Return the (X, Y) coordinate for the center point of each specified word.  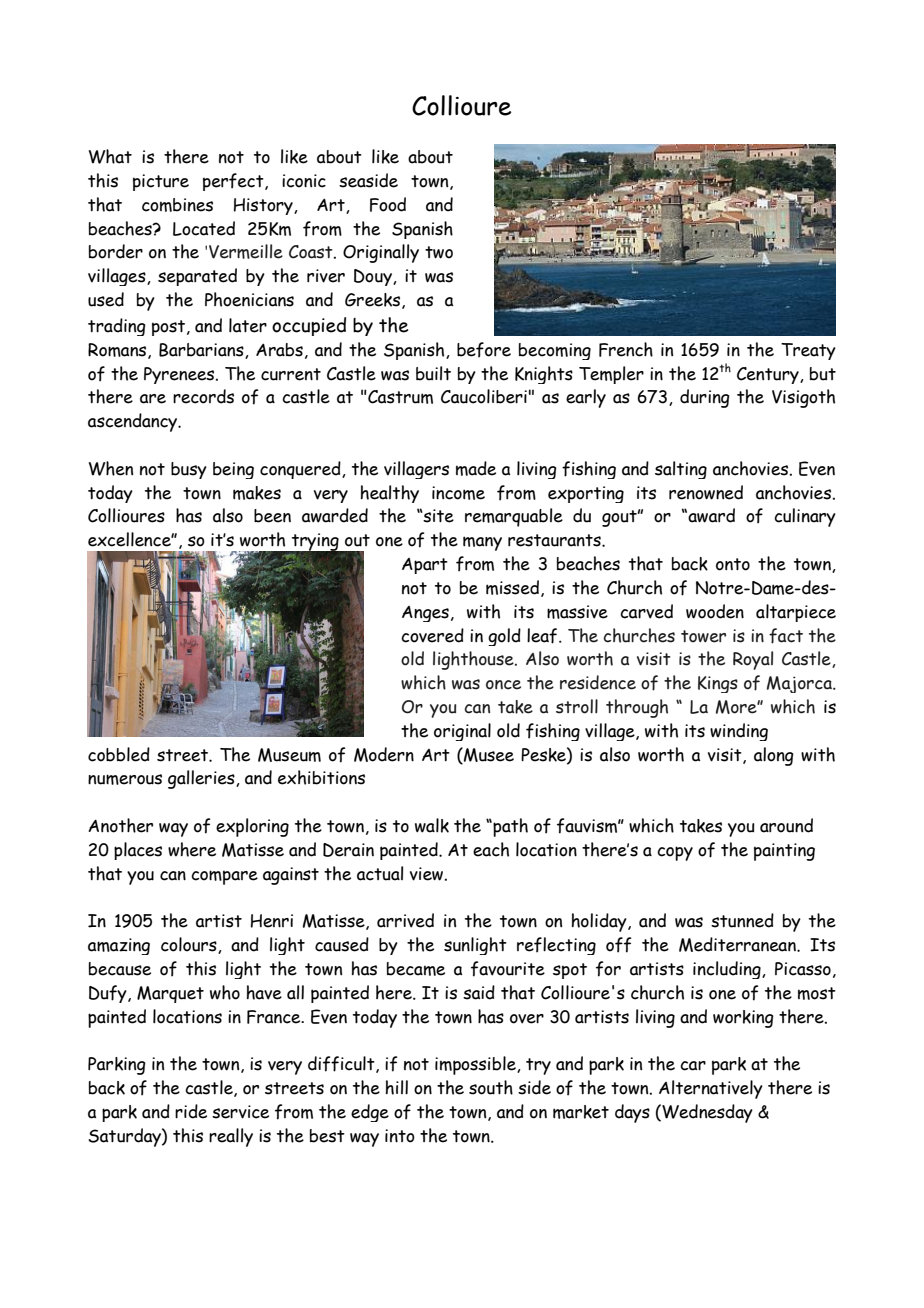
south (491, 1087)
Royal (753, 660)
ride (191, 1111)
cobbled (119, 754)
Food (388, 204)
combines (177, 205)
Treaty (808, 351)
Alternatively (711, 1089)
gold (504, 637)
